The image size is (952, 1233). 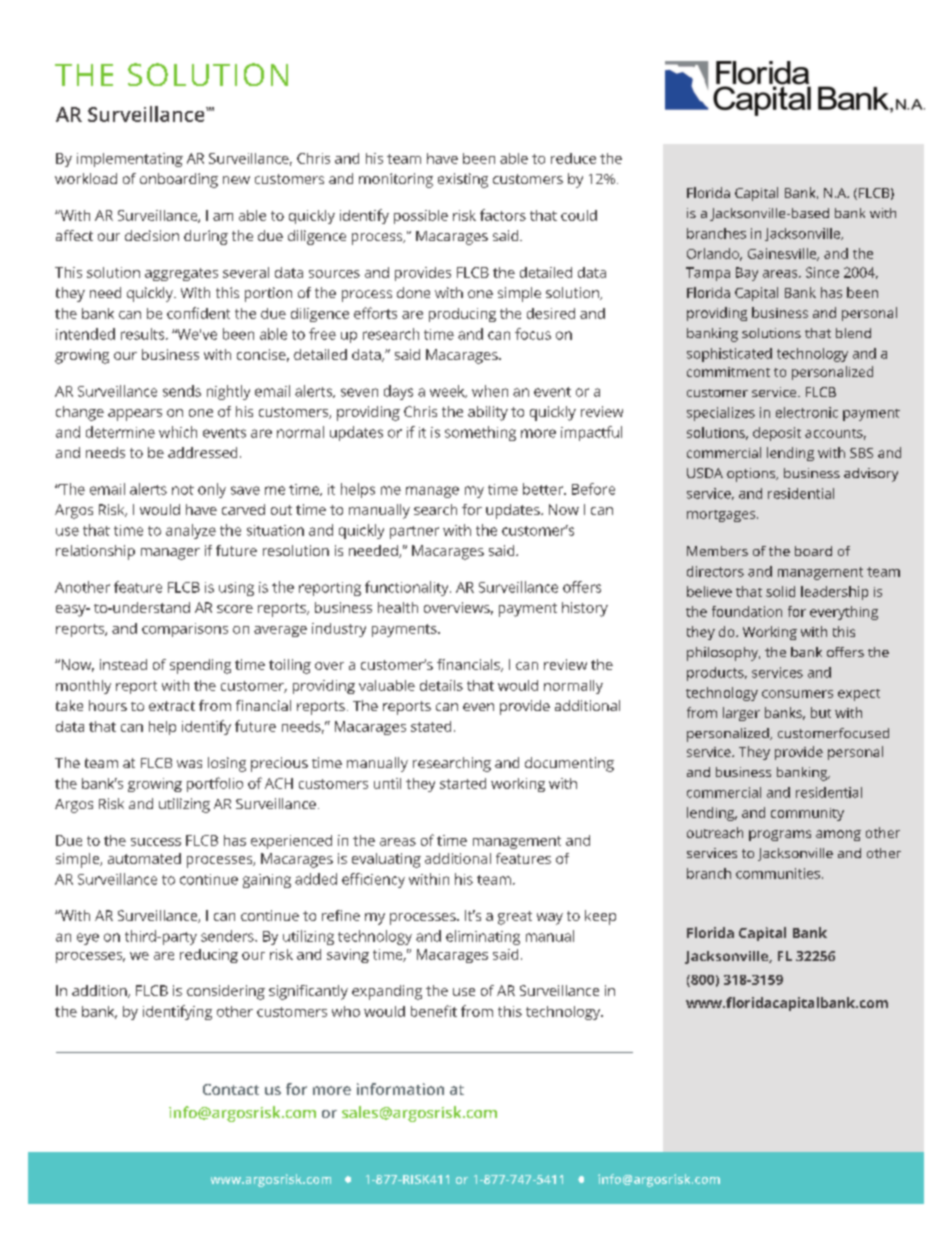 What do you see at coordinates (156, 842) in the image?
I see `success` at bounding box center [156, 842].
